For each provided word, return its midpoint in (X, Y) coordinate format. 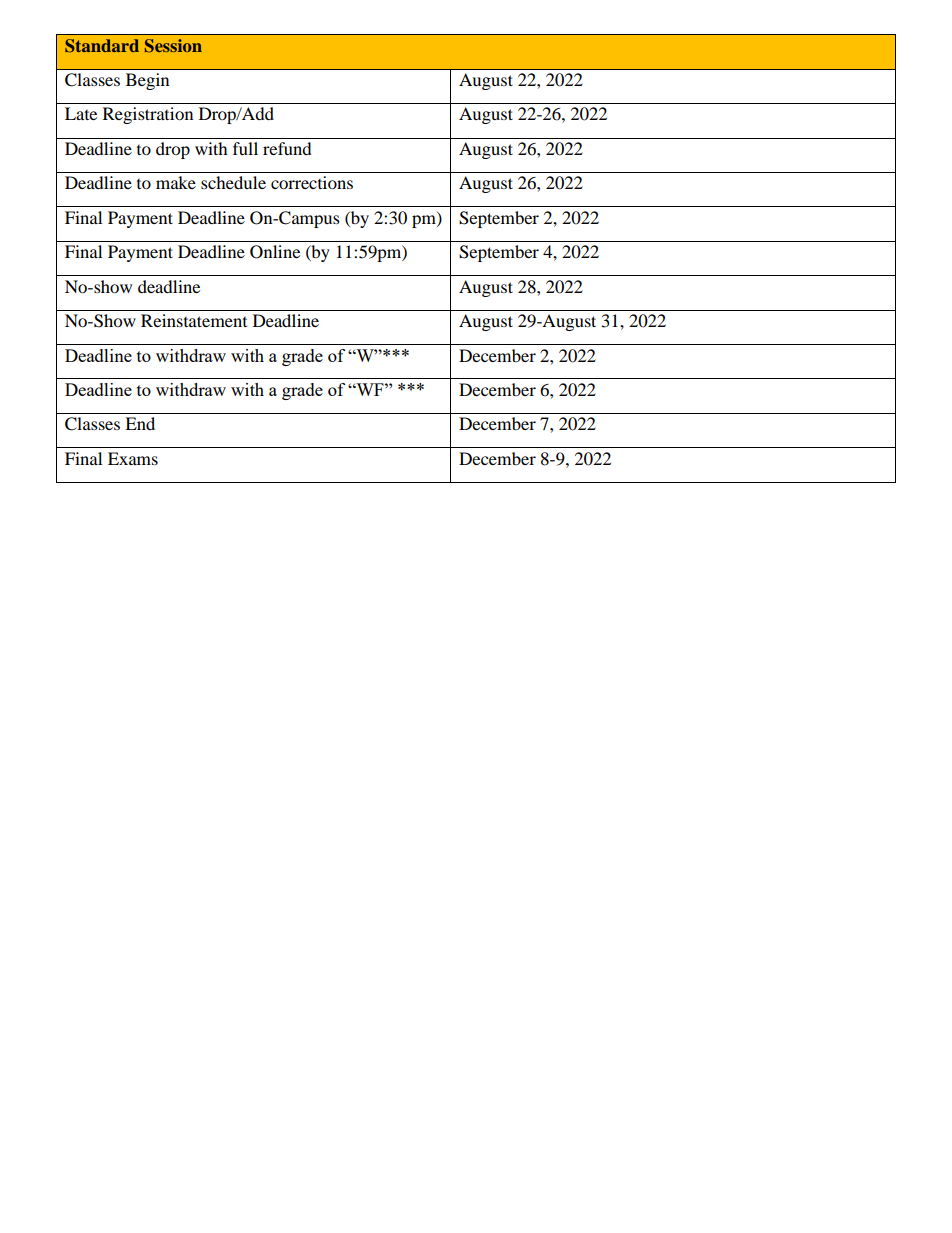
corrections (312, 182)
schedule (233, 182)
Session (173, 46)
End (140, 423)
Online (275, 252)
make (176, 182)
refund (287, 148)
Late (81, 113)
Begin (147, 81)
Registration (148, 115)
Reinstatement (194, 320)
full (245, 148)
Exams (133, 458)
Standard (102, 46)
